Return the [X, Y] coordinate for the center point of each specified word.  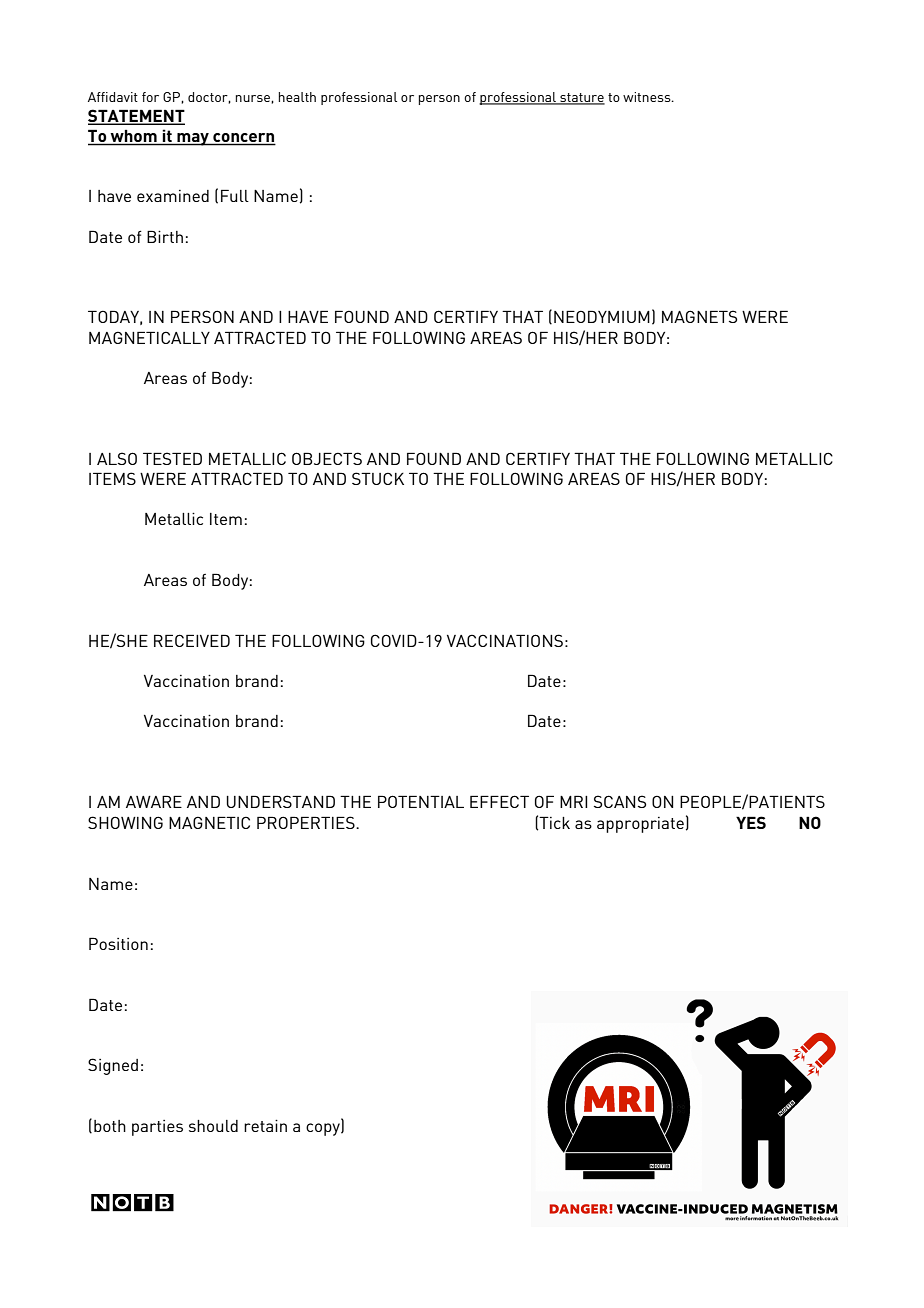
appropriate [640, 825]
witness [648, 97]
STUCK [378, 478]
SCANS [620, 801]
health [297, 97]
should [213, 1126]
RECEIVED [192, 640]
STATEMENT [136, 117]
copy [324, 1129]
